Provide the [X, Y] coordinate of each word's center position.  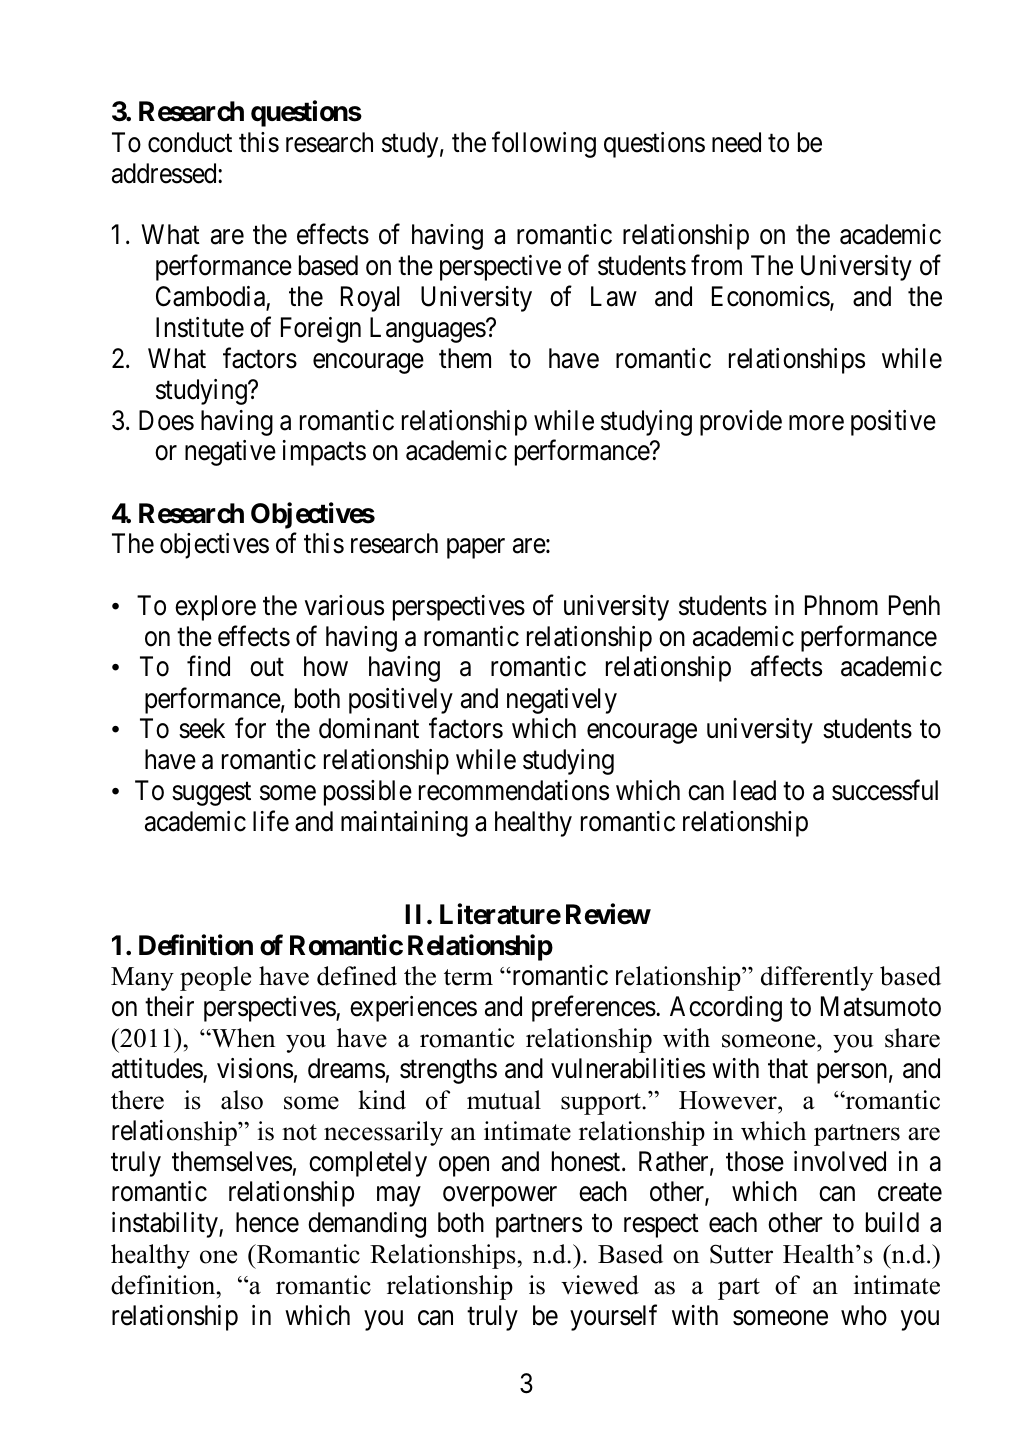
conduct [190, 142]
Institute [200, 327]
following [544, 144]
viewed [600, 1285]
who [864, 1315]
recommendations [514, 790]
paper [476, 549]
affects [786, 666]
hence [267, 1222]
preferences [594, 1009]
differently [817, 978]
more [816, 423]
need [736, 142]
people [215, 978]
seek [202, 728]
